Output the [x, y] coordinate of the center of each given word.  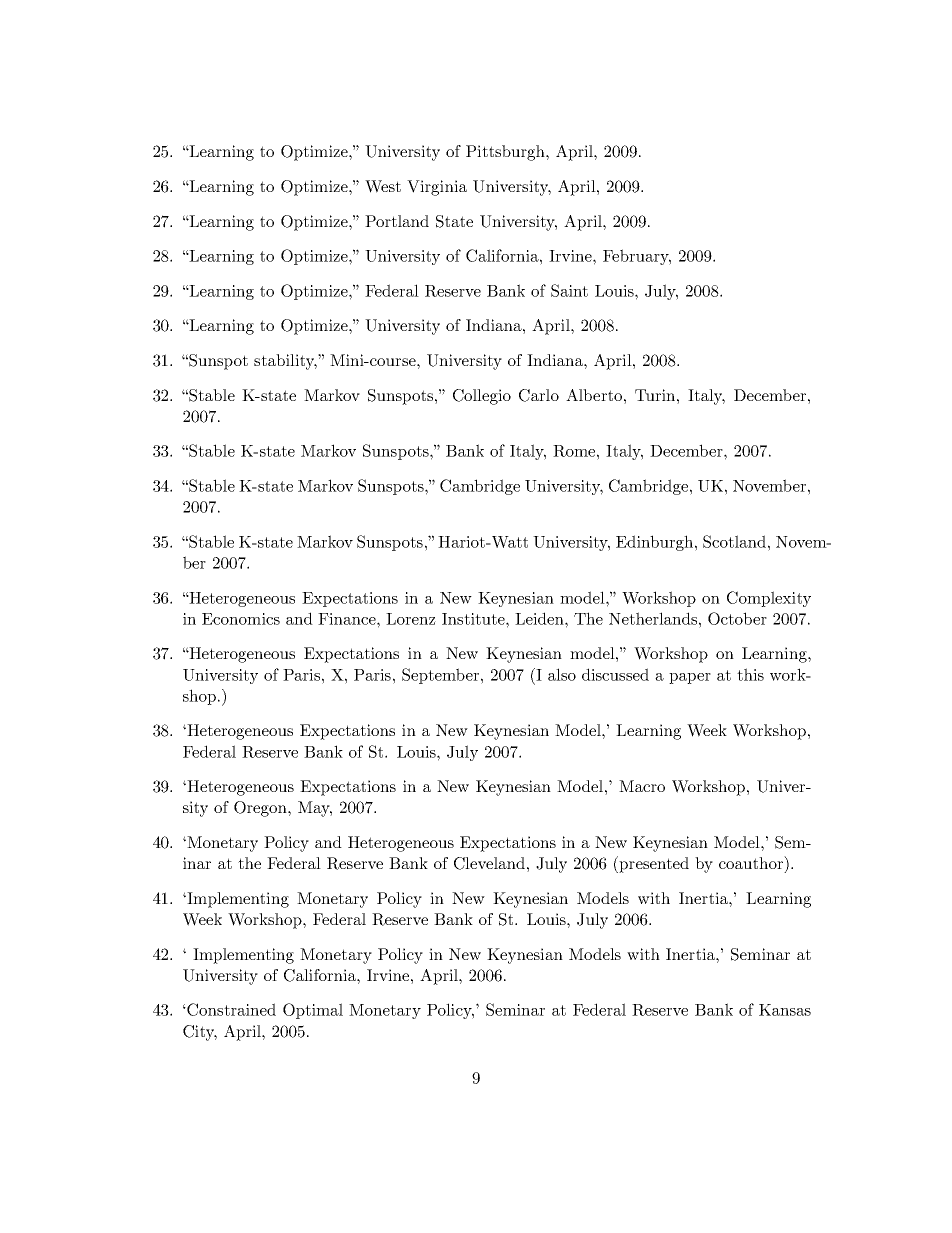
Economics [241, 619]
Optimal [313, 1011]
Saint [569, 290]
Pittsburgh [506, 153]
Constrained [231, 1009]
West [383, 186]
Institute [474, 619]
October [737, 618]
